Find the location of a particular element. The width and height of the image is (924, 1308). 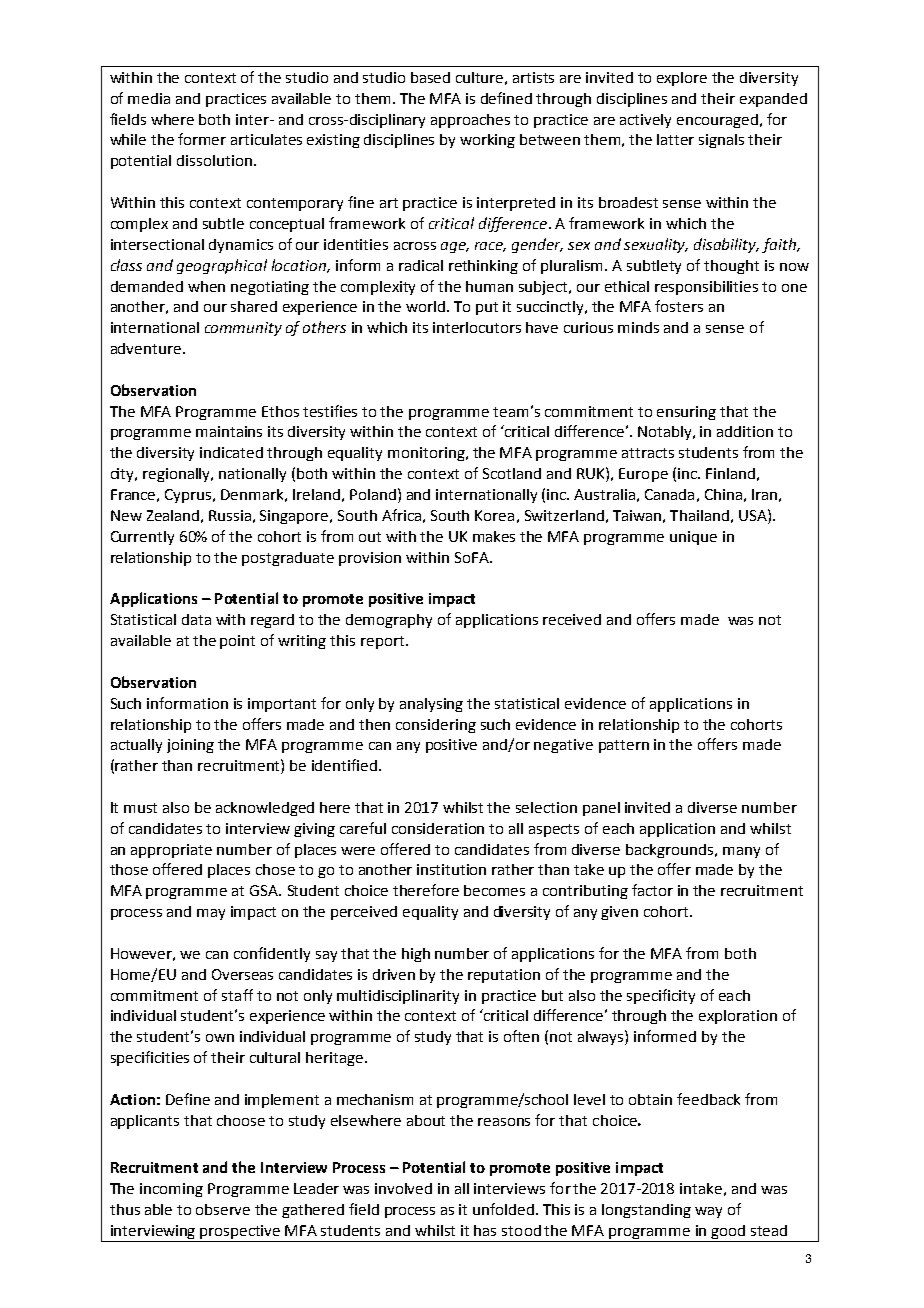

unique is located at coordinates (693, 538).
